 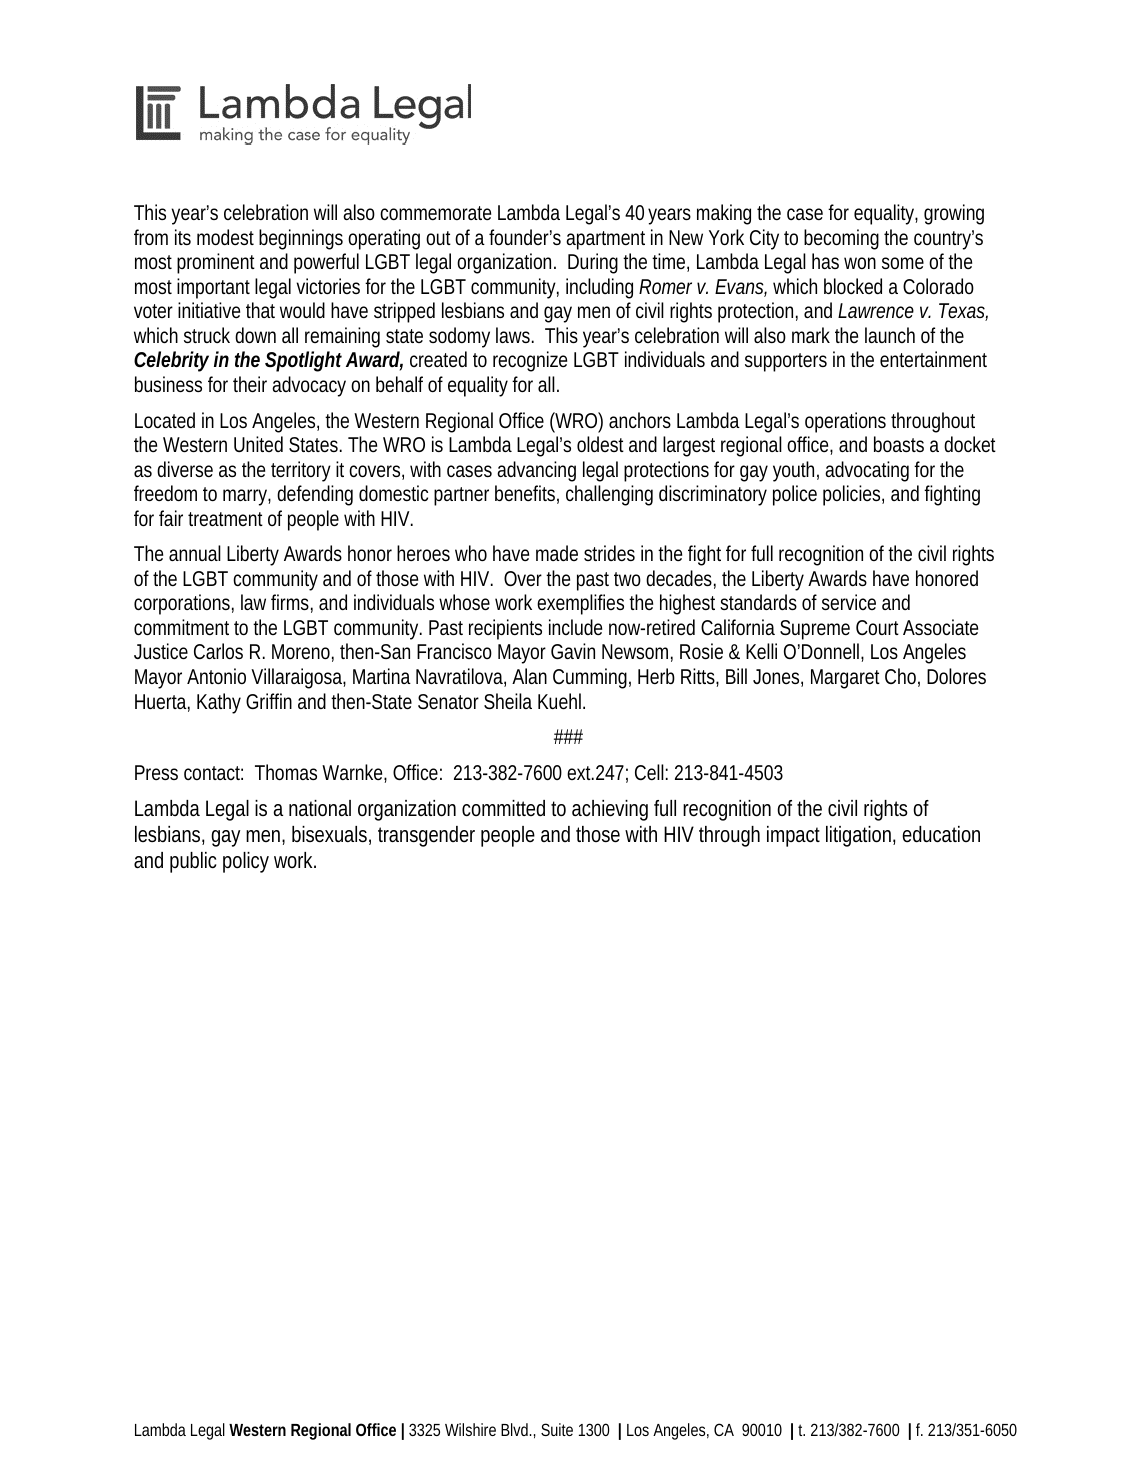 I want to click on Wilshire, so click(x=470, y=1429).
